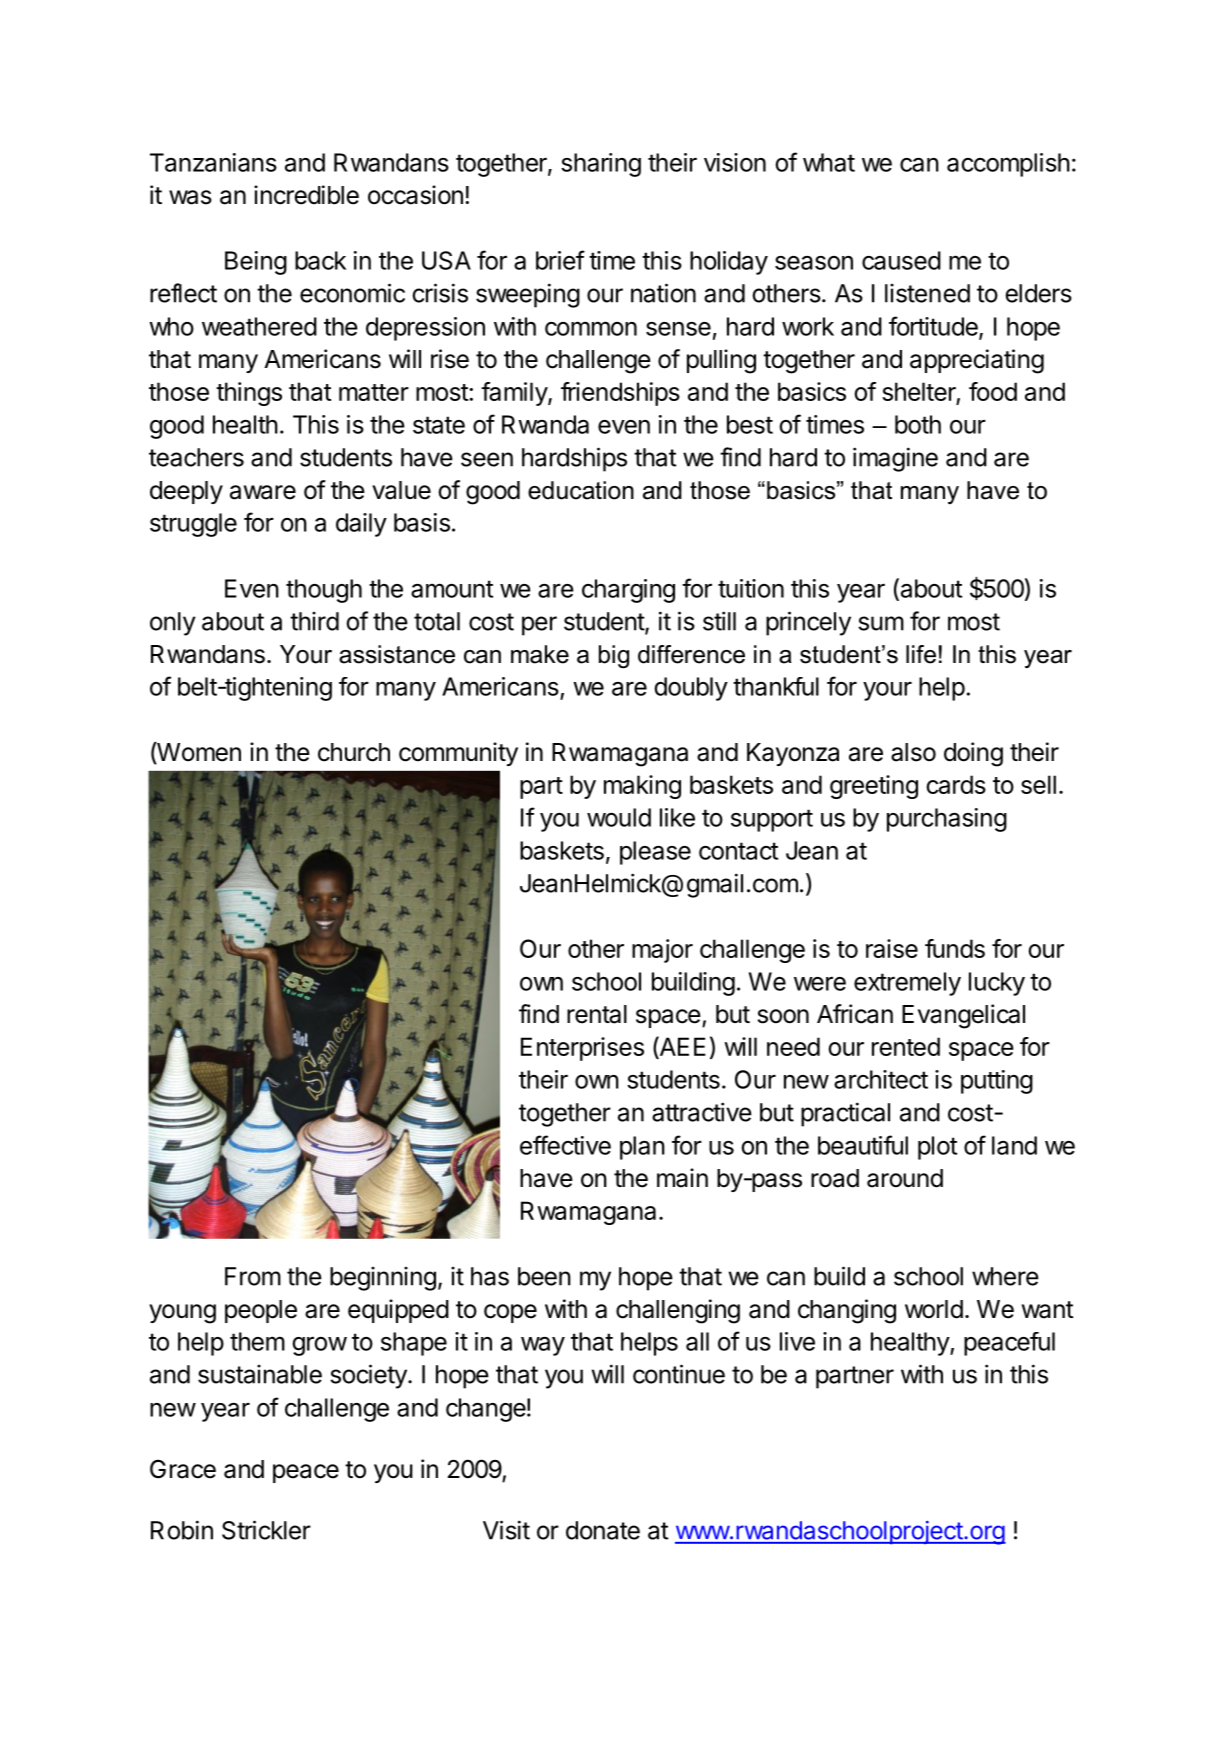  Describe the element at coordinates (614, 657) in the page. I see `big` at that location.
